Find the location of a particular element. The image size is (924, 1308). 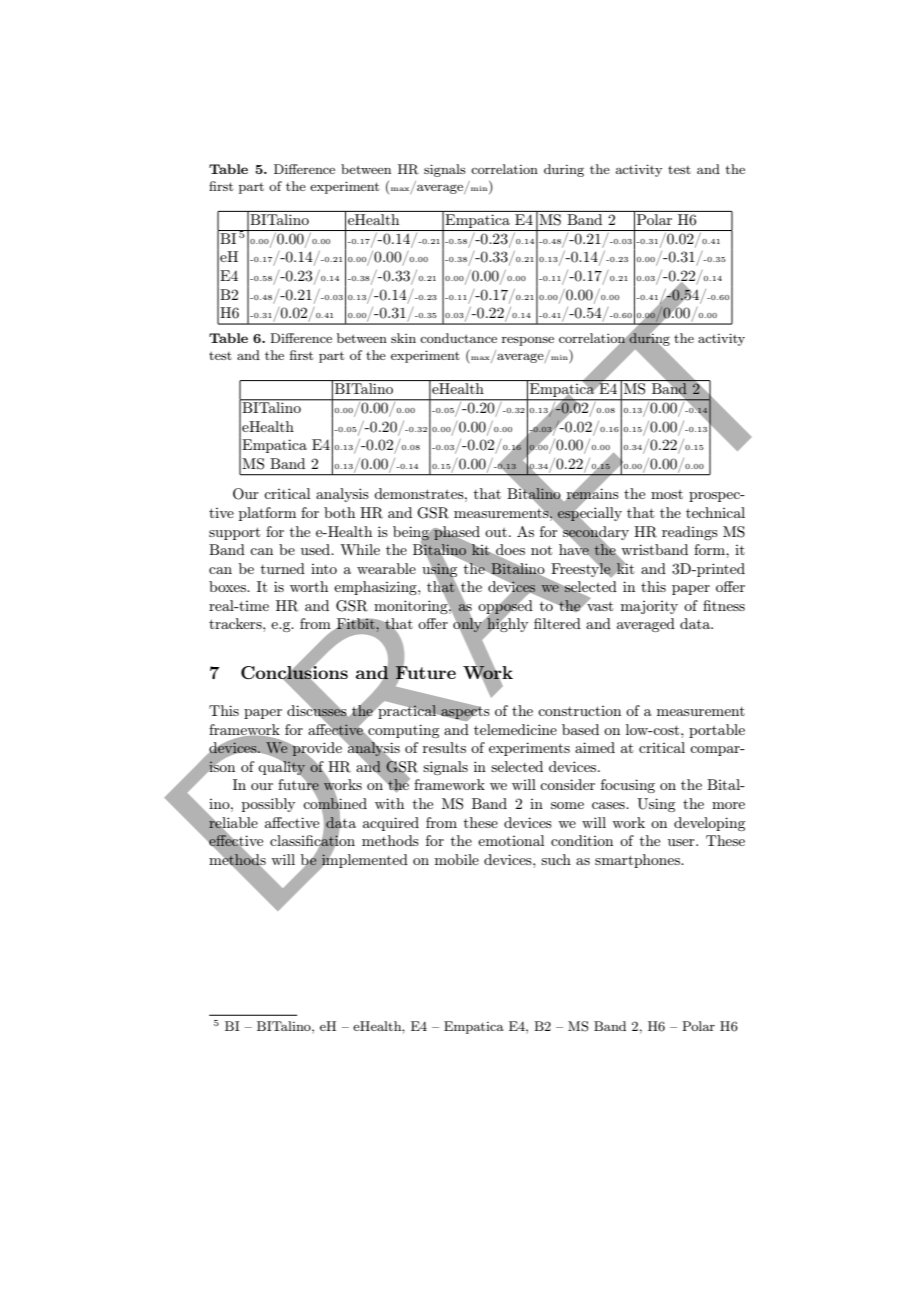

skin is located at coordinates (403, 338).
